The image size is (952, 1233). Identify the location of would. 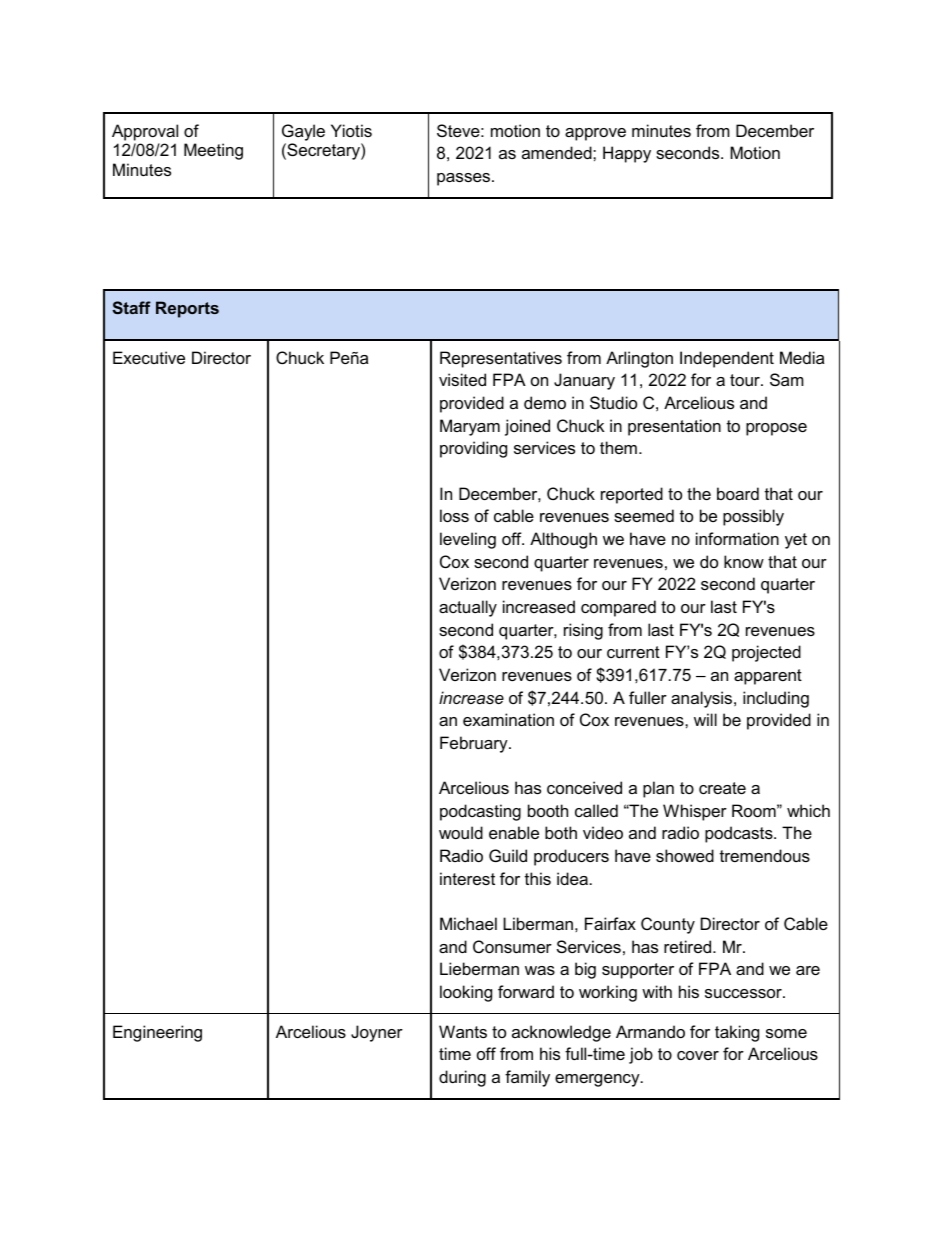
(461, 832).
